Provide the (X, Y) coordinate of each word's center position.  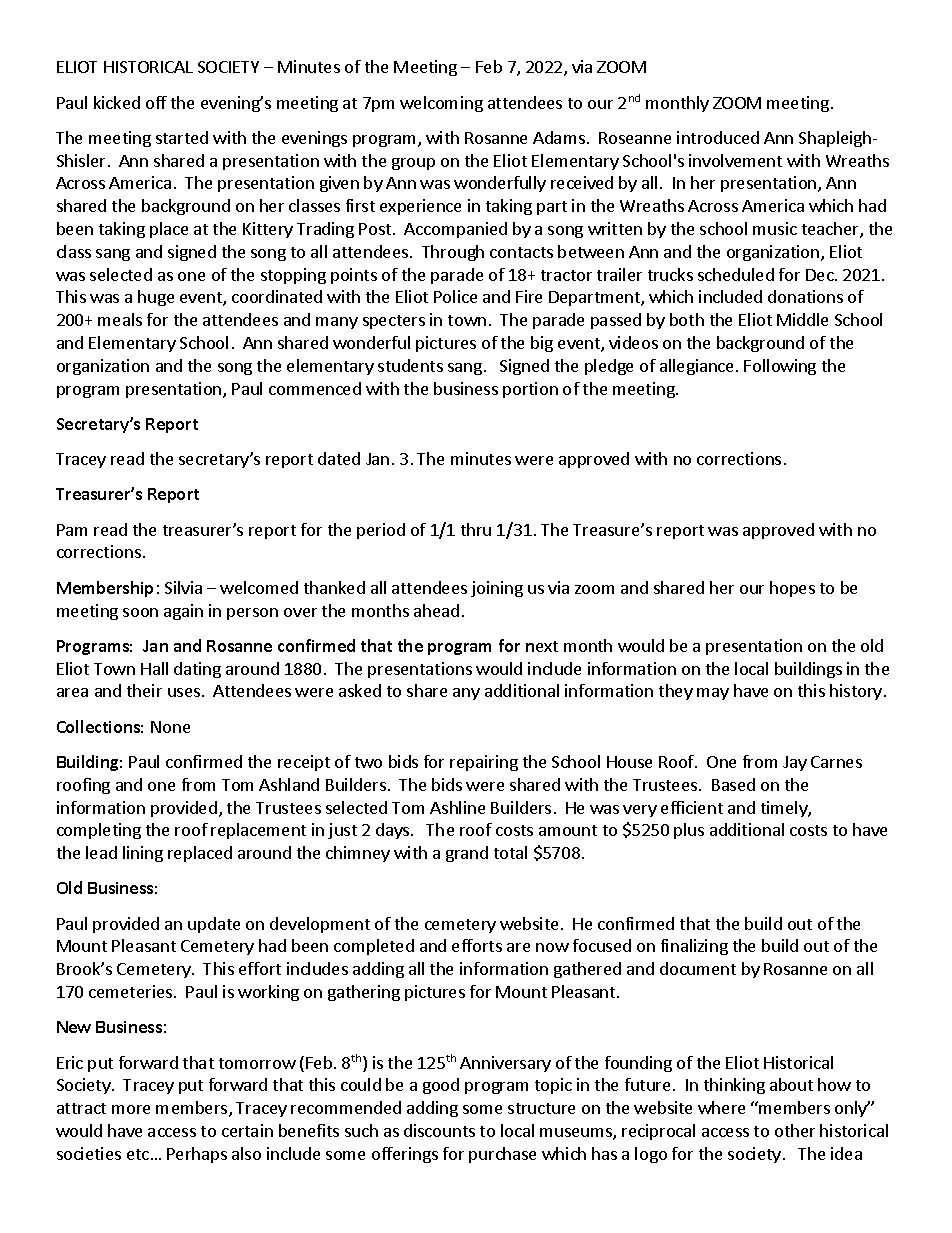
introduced (718, 137)
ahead (436, 610)
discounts (439, 1130)
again (183, 612)
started (182, 137)
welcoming (441, 104)
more (131, 1109)
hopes (792, 589)
